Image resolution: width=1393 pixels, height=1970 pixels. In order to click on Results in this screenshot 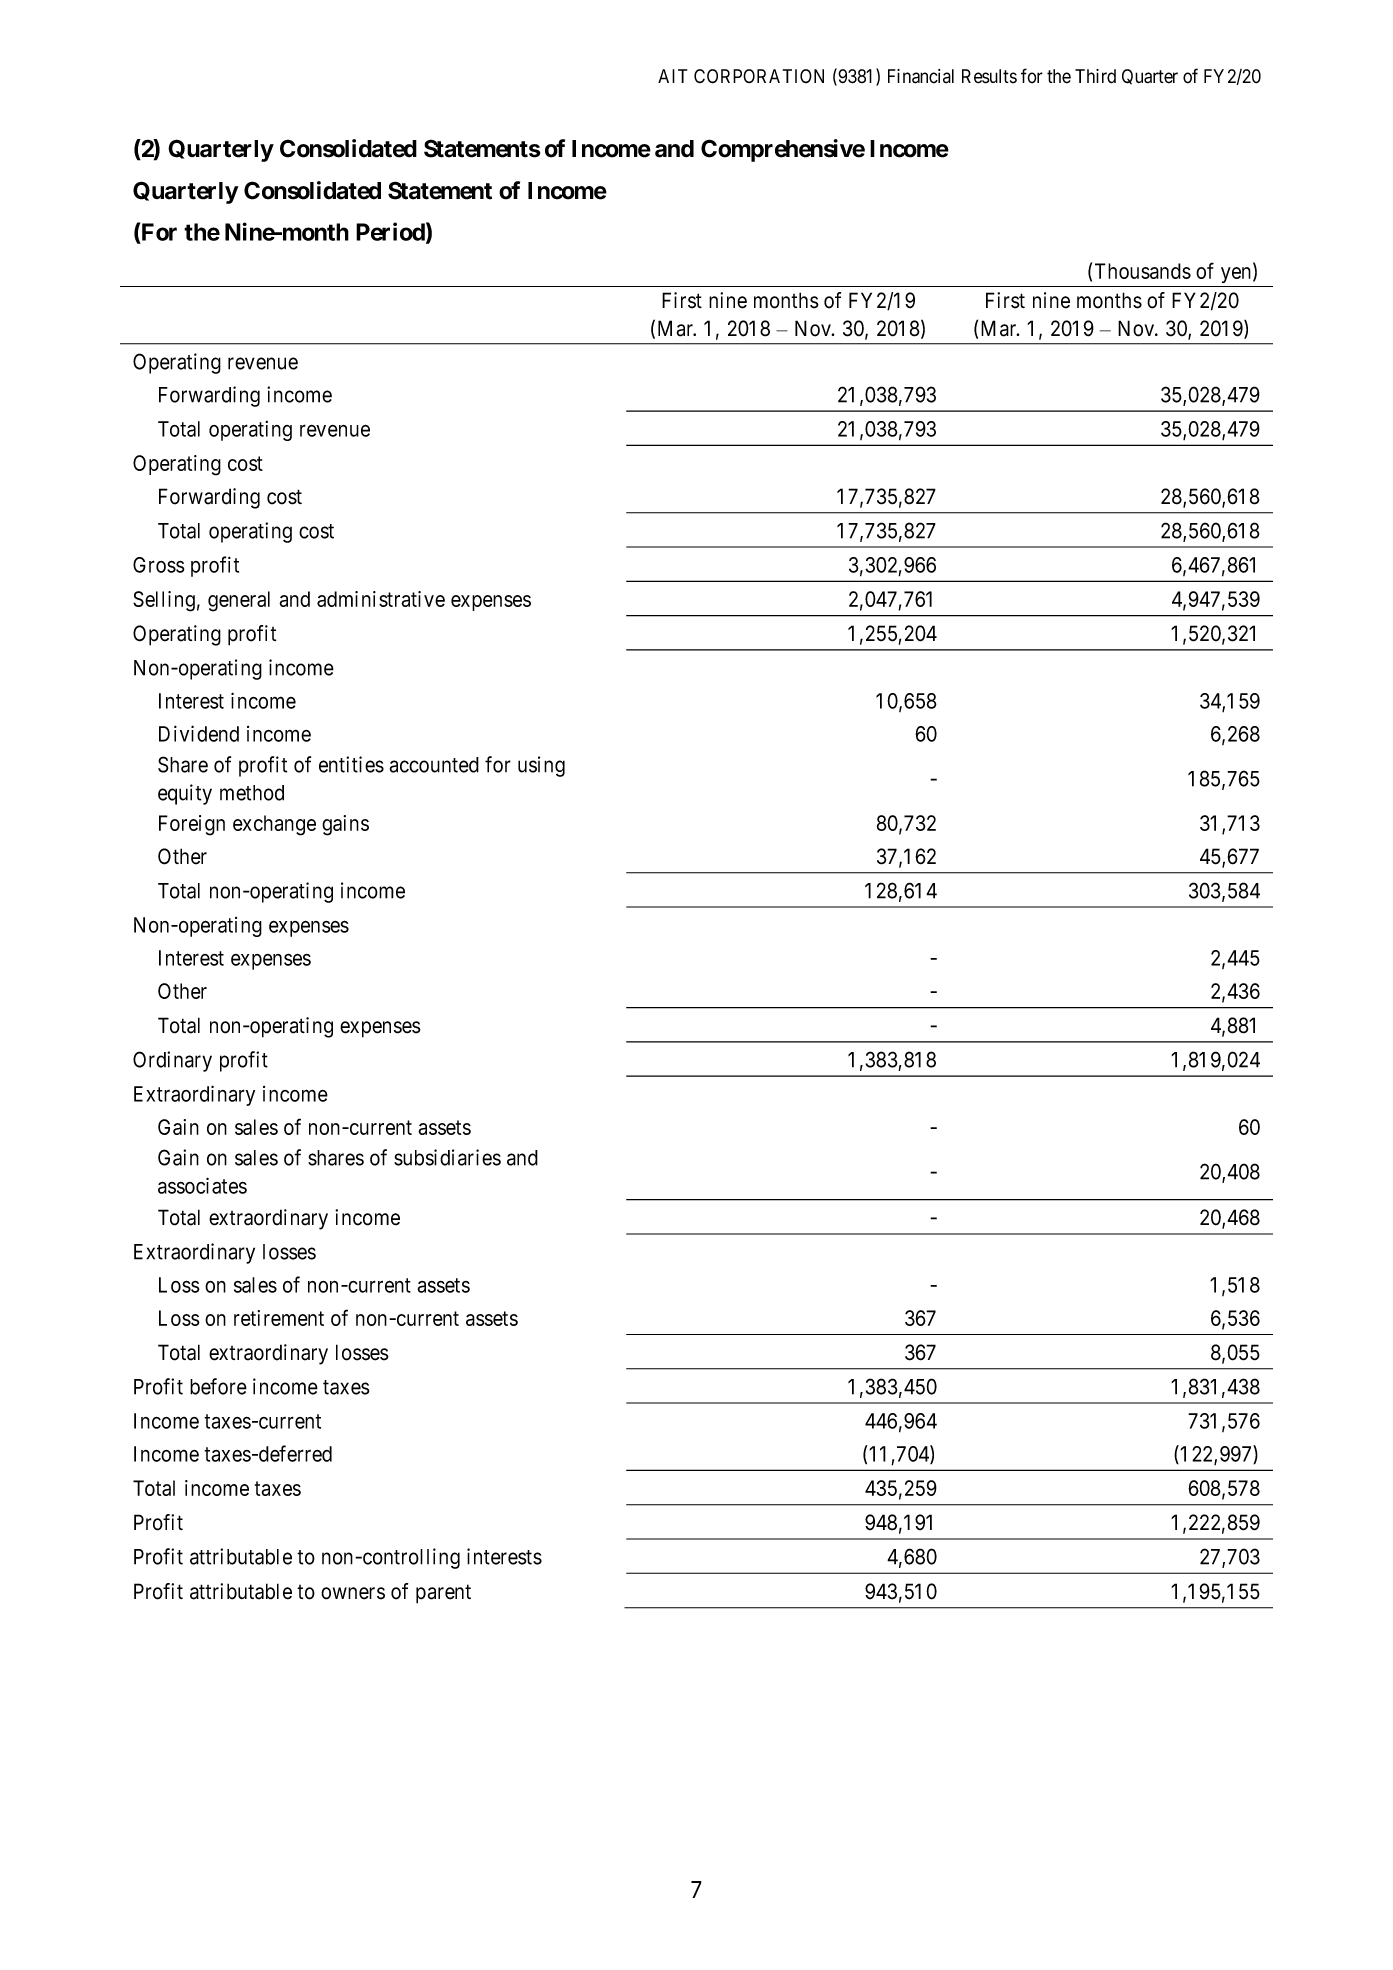, I will do `click(989, 76)`.
